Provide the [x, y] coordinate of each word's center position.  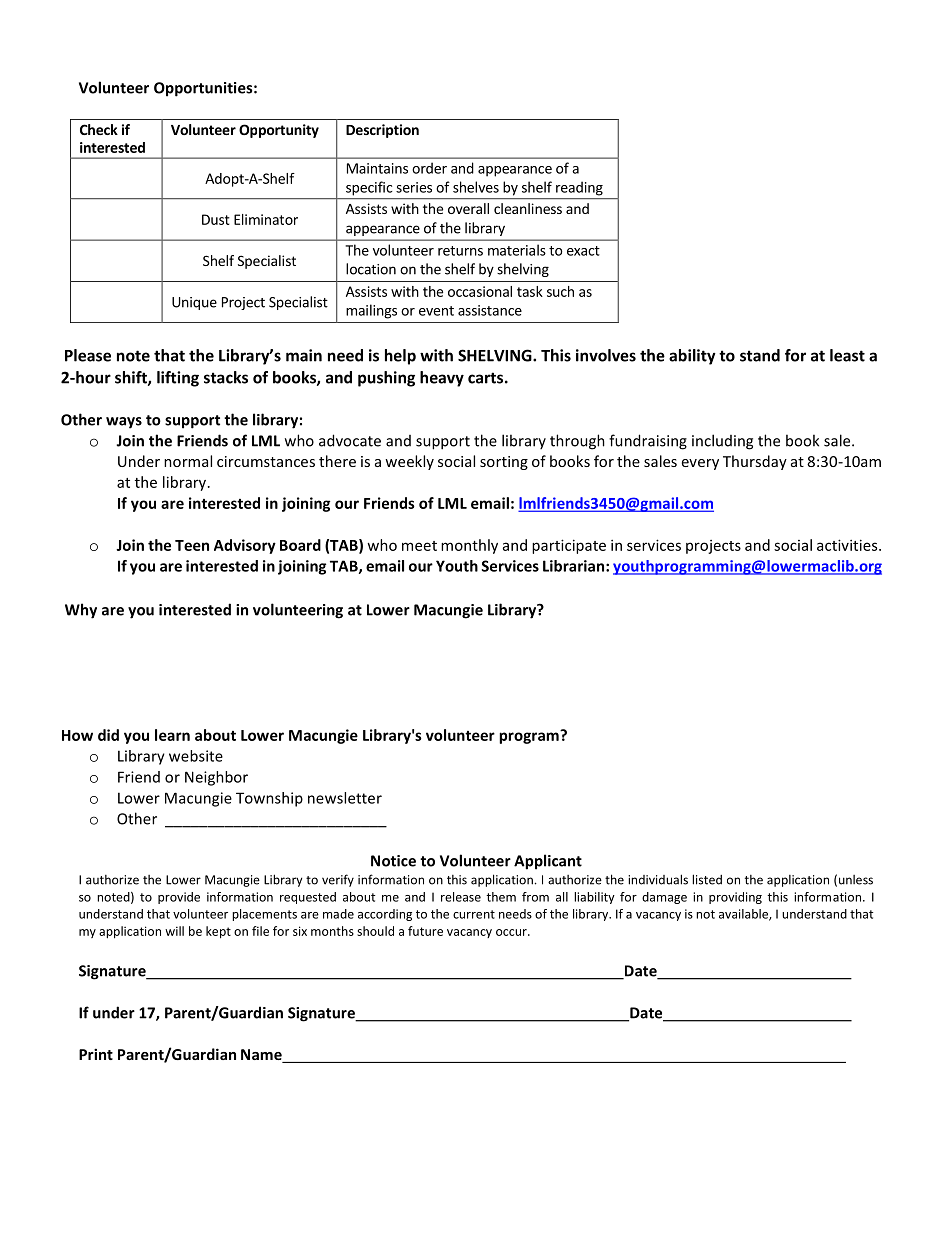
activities [848, 545]
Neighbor [216, 778]
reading [579, 189]
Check [99, 129]
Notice [393, 861]
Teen [192, 545]
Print [96, 1054]
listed [707, 879]
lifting [178, 379]
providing [735, 898]
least [847, 355]
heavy [442, 379]
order [429, 168]
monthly [469, 546]
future [425, 931]
